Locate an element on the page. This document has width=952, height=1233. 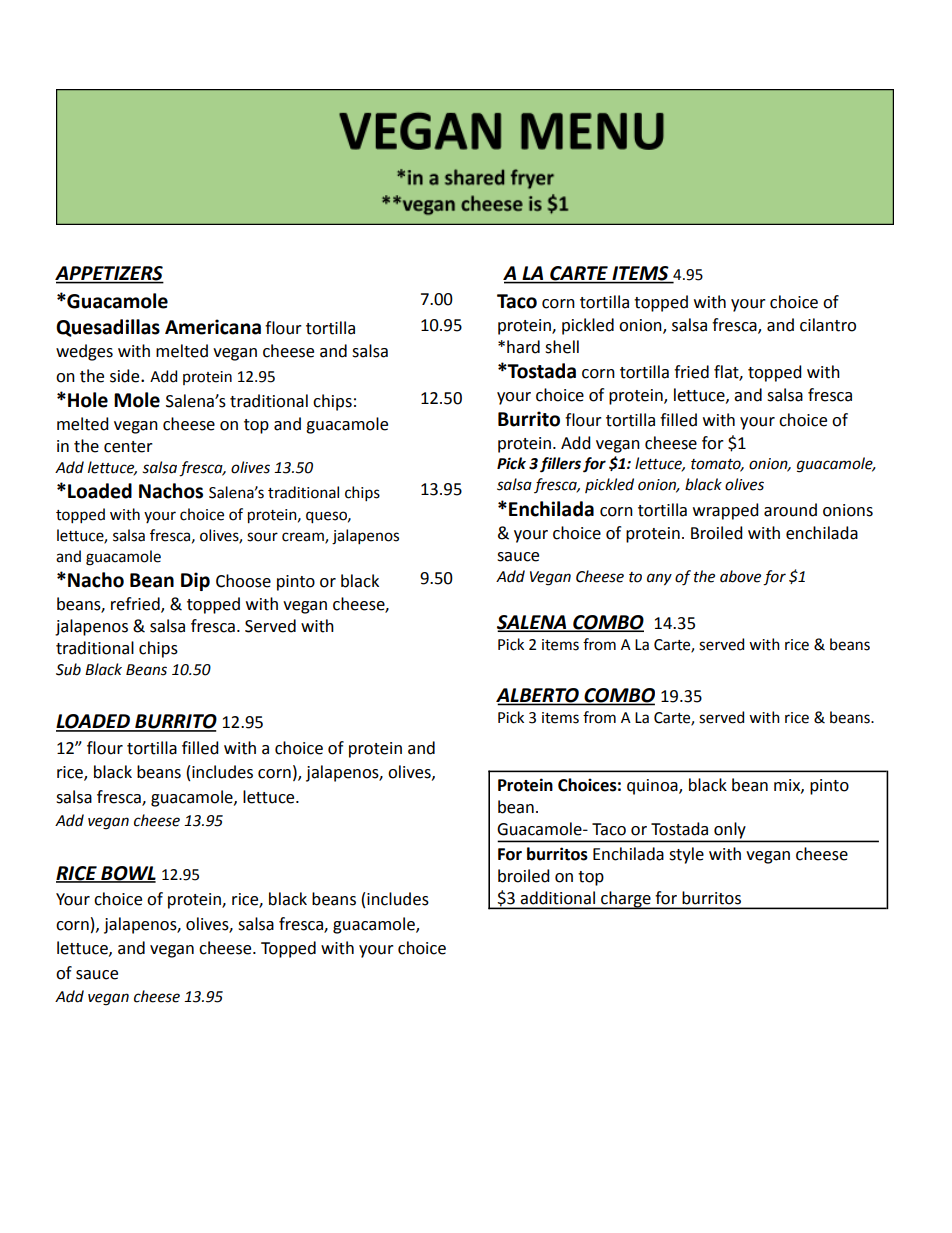
cilantro is located at coordinates (828, 325).
